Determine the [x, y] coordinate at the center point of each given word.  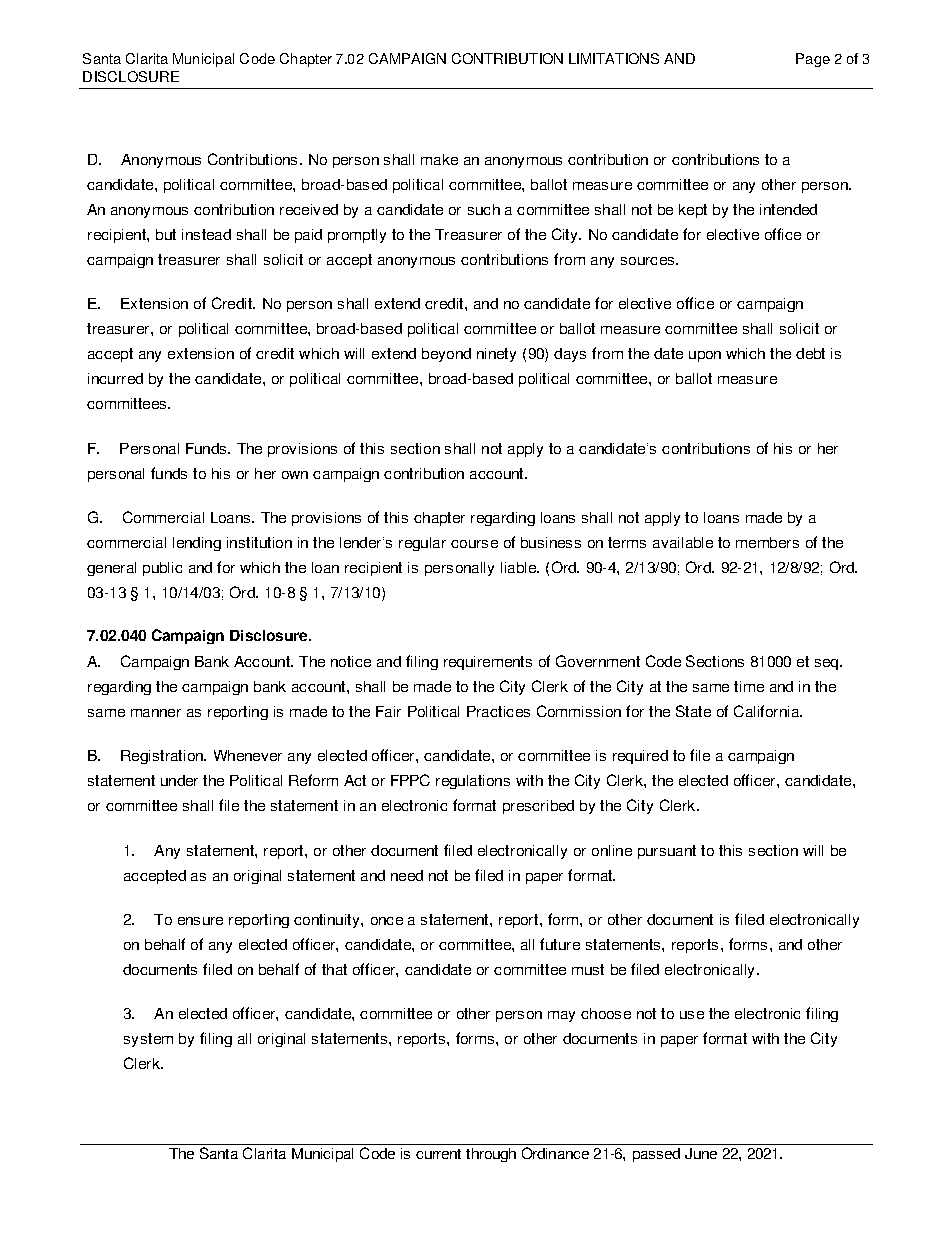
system [148, 1040]
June [701, 1153]
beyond [446, 355]
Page [813, 60]
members [767, 542]
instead [206, 234]
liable [519, 567]
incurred [115, 378]
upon [705, 356]
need [407, 875]
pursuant [667, 852]
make [439, 159]
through [491, 1155]
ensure [200, 921]
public [162, 569]
